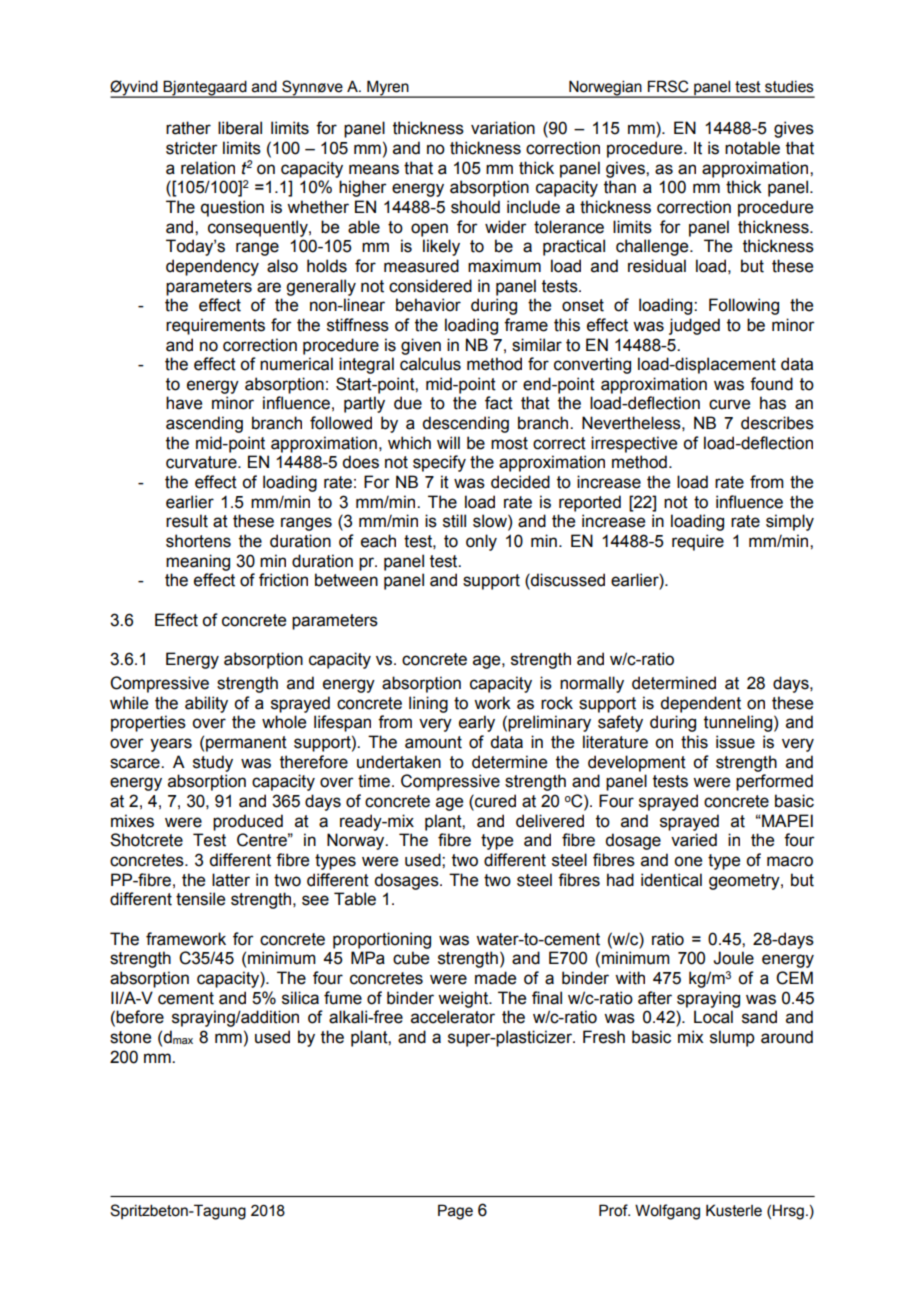 The image size is (924, 1308). Describe the element at coordinates (198, 541) in the document. I see `shortens` at that location.
